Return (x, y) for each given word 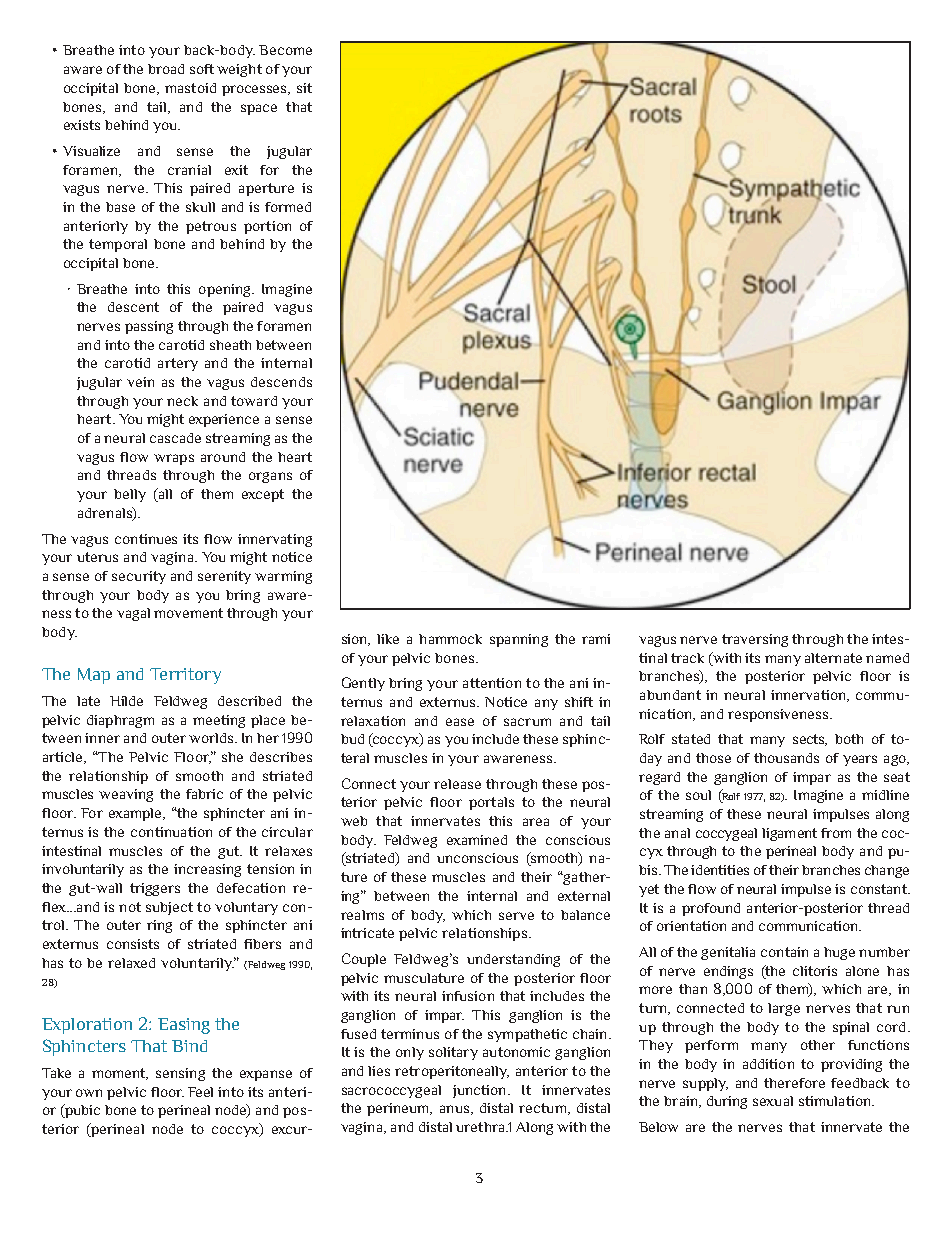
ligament (789, 834)
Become (285, 50)
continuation (171, 832)
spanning (519, 640)
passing (149, 327)
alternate (833, 658)
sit (304, 88)
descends (281, 382)
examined (477, 840)
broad (166, 69)
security (139, 577)
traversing (755, 640)
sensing (180, 1074)
